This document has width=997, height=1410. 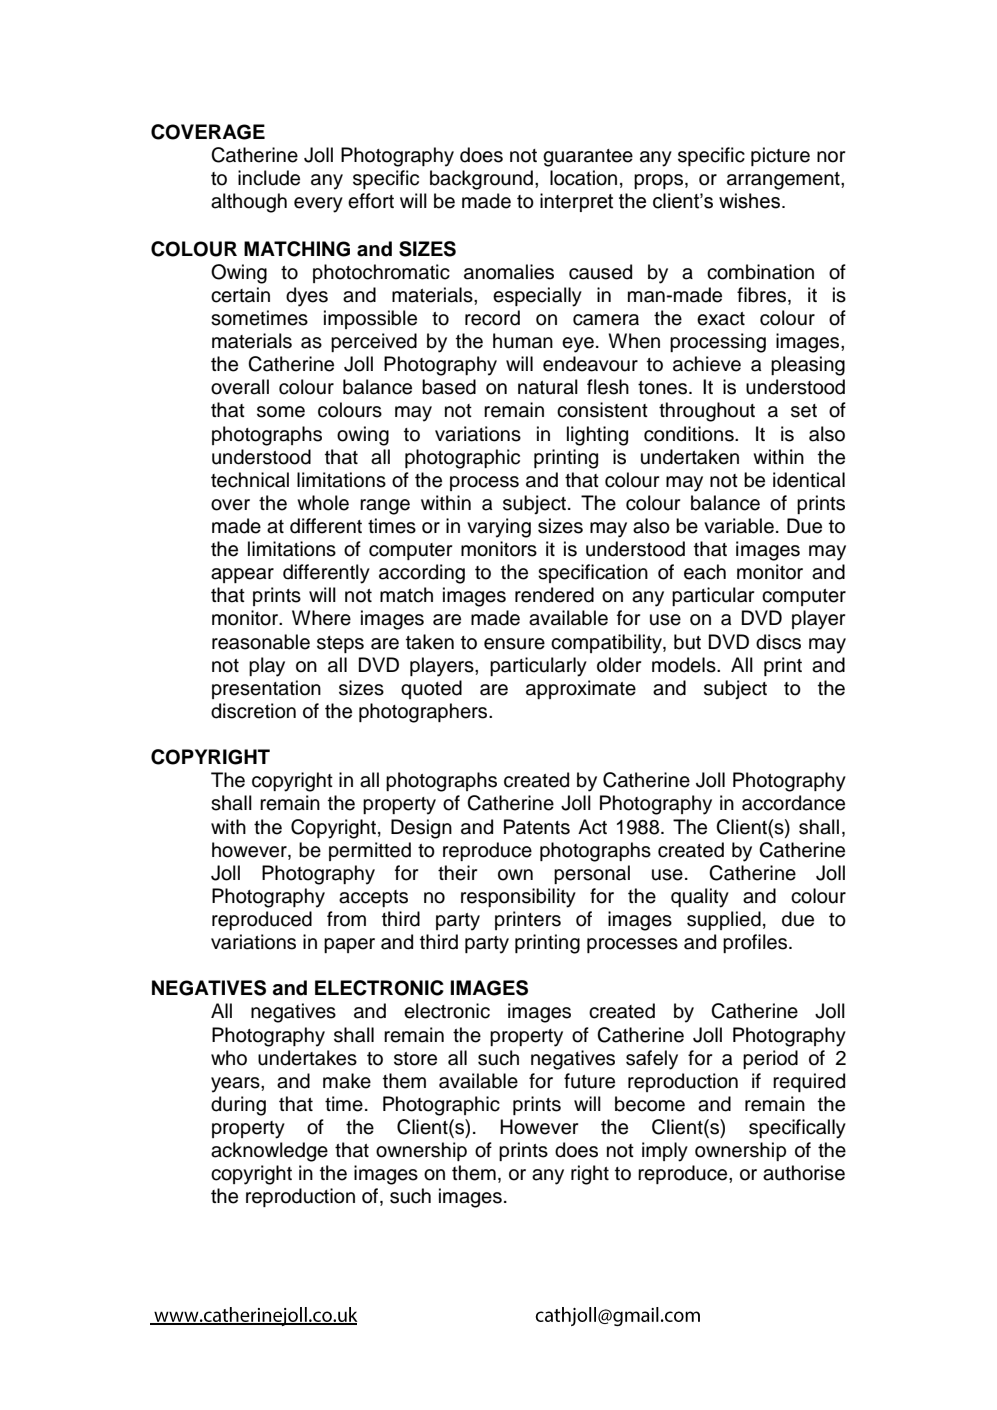 What do you see at coordinates (318, 205) in the document?
I see `every` at bounding box center [318, 205].
